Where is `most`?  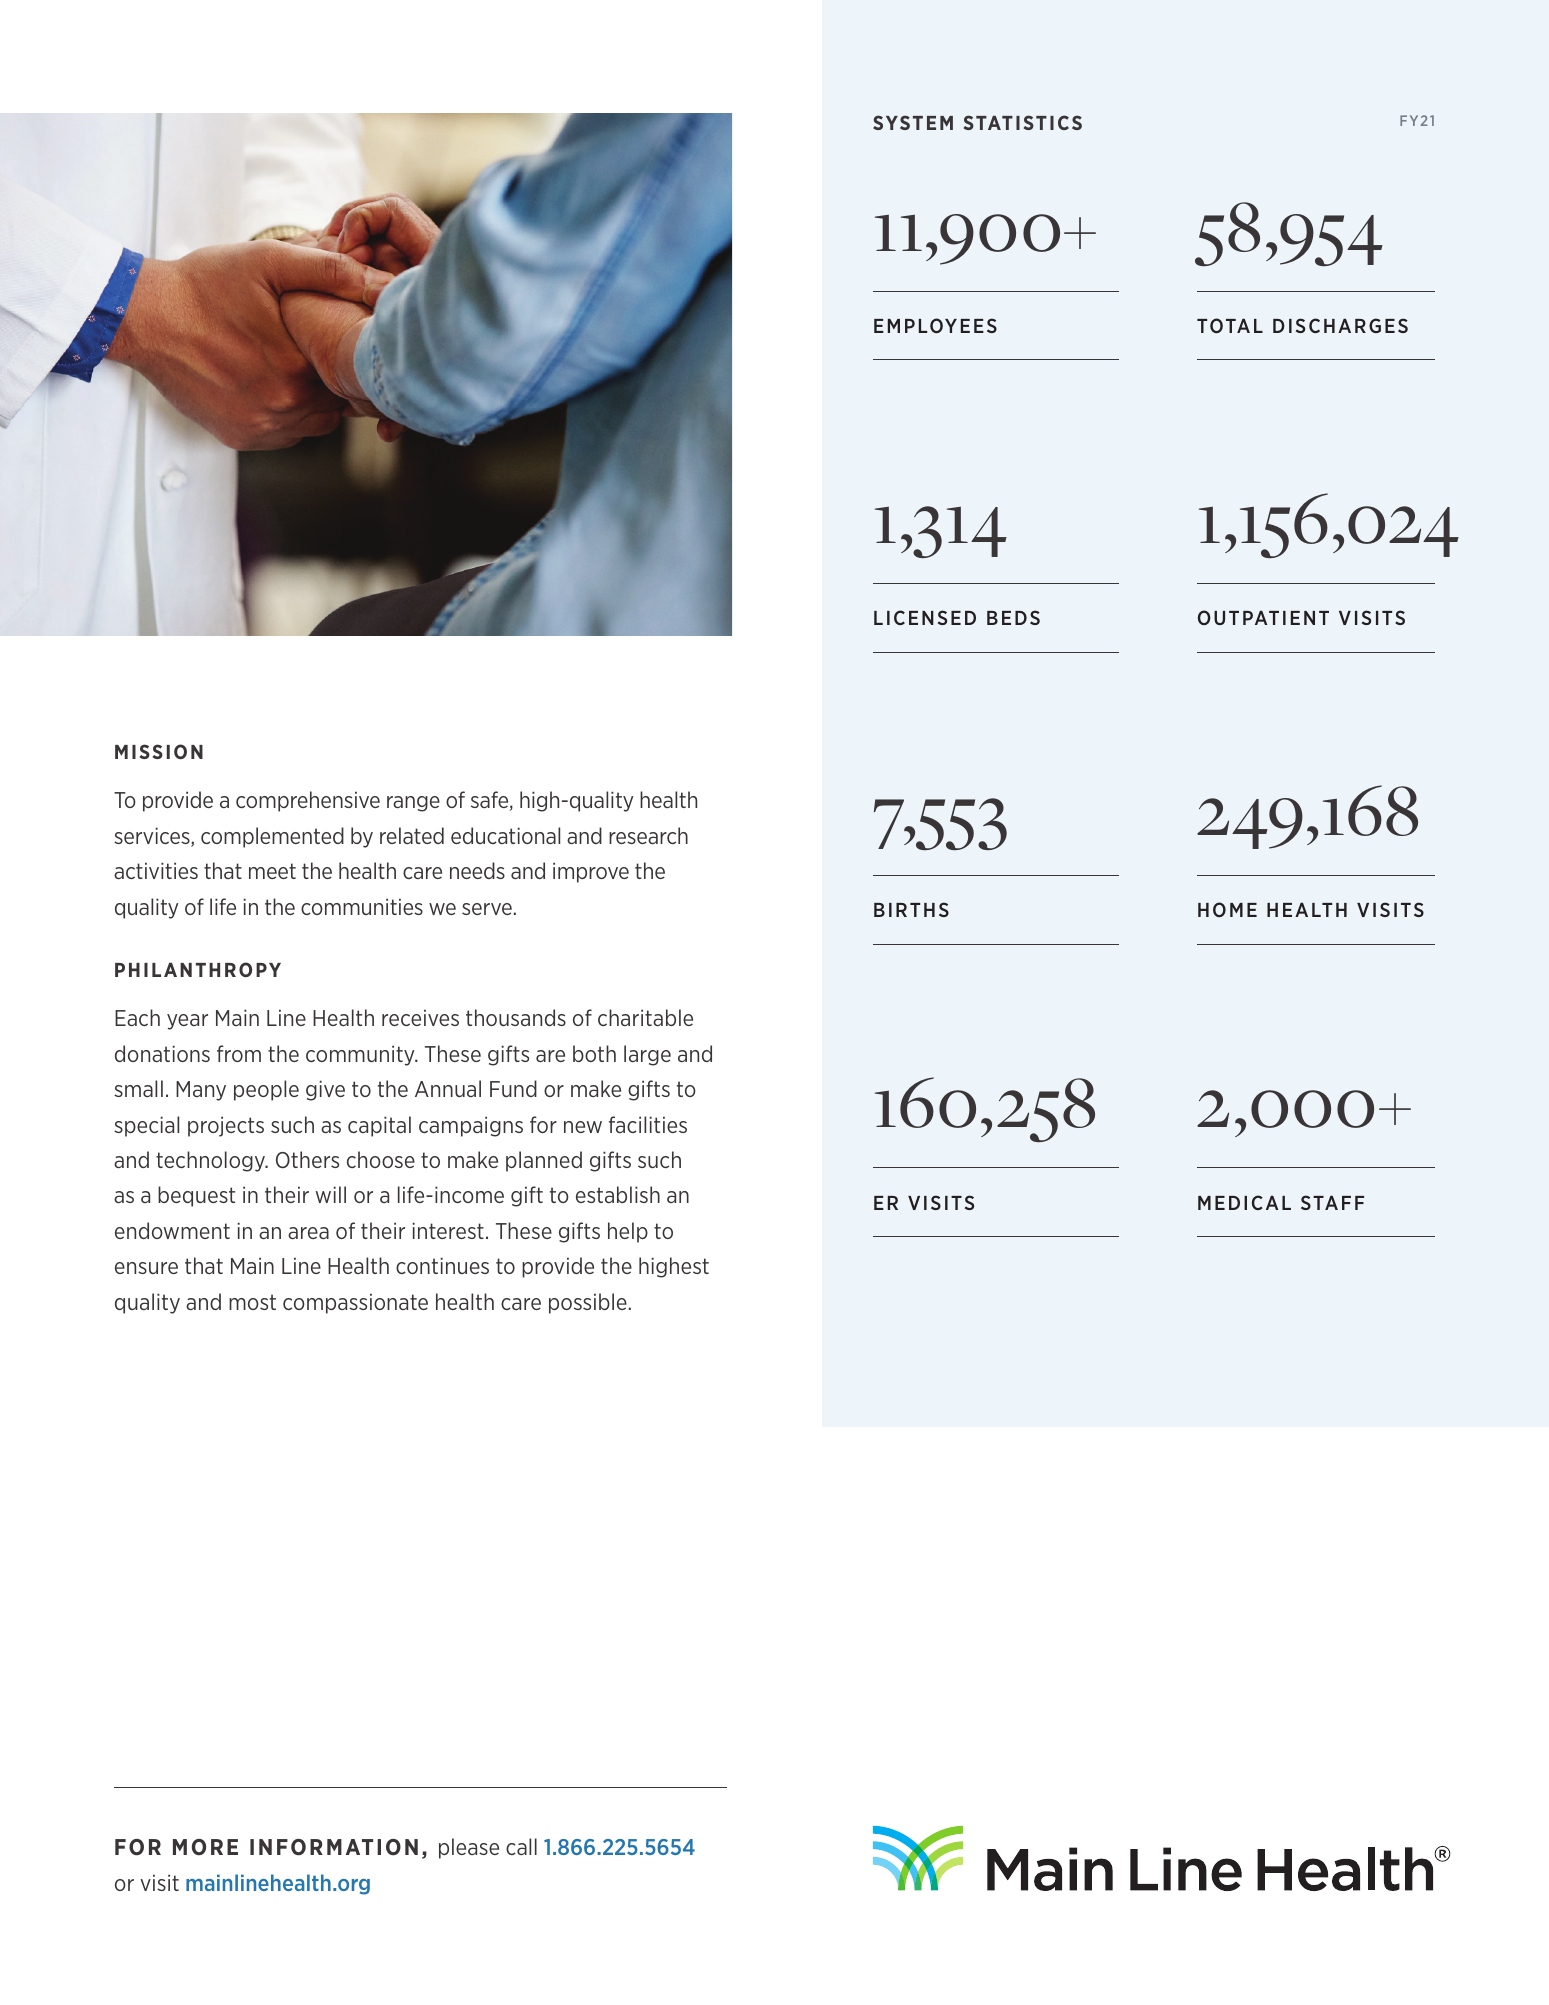
most is located at coordinates (252, 1302).
